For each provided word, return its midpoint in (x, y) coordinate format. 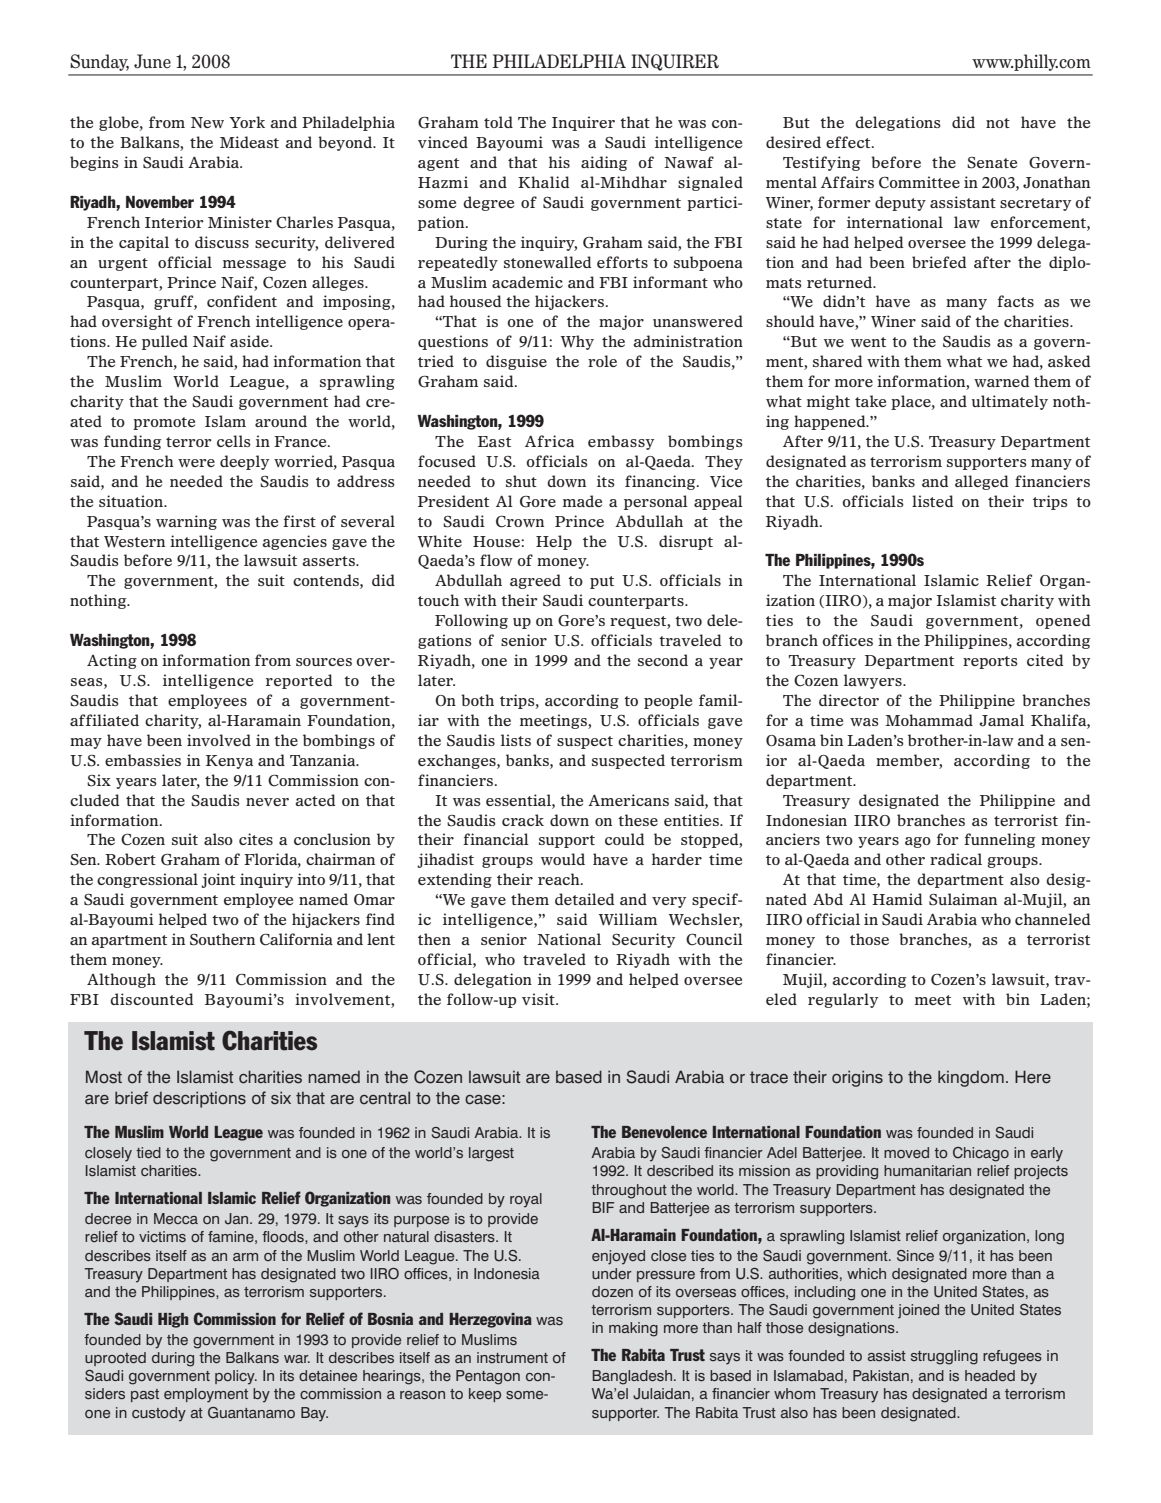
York (247, 122)
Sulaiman (963, 899)
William (628, 919)
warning (186, 522)
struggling (944, 1357)
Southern (222, 939)
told (498, 122)
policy (236, 1377)
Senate (992, 163)
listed (932, 501)
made (582, 501)
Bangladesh (632, 1377)
